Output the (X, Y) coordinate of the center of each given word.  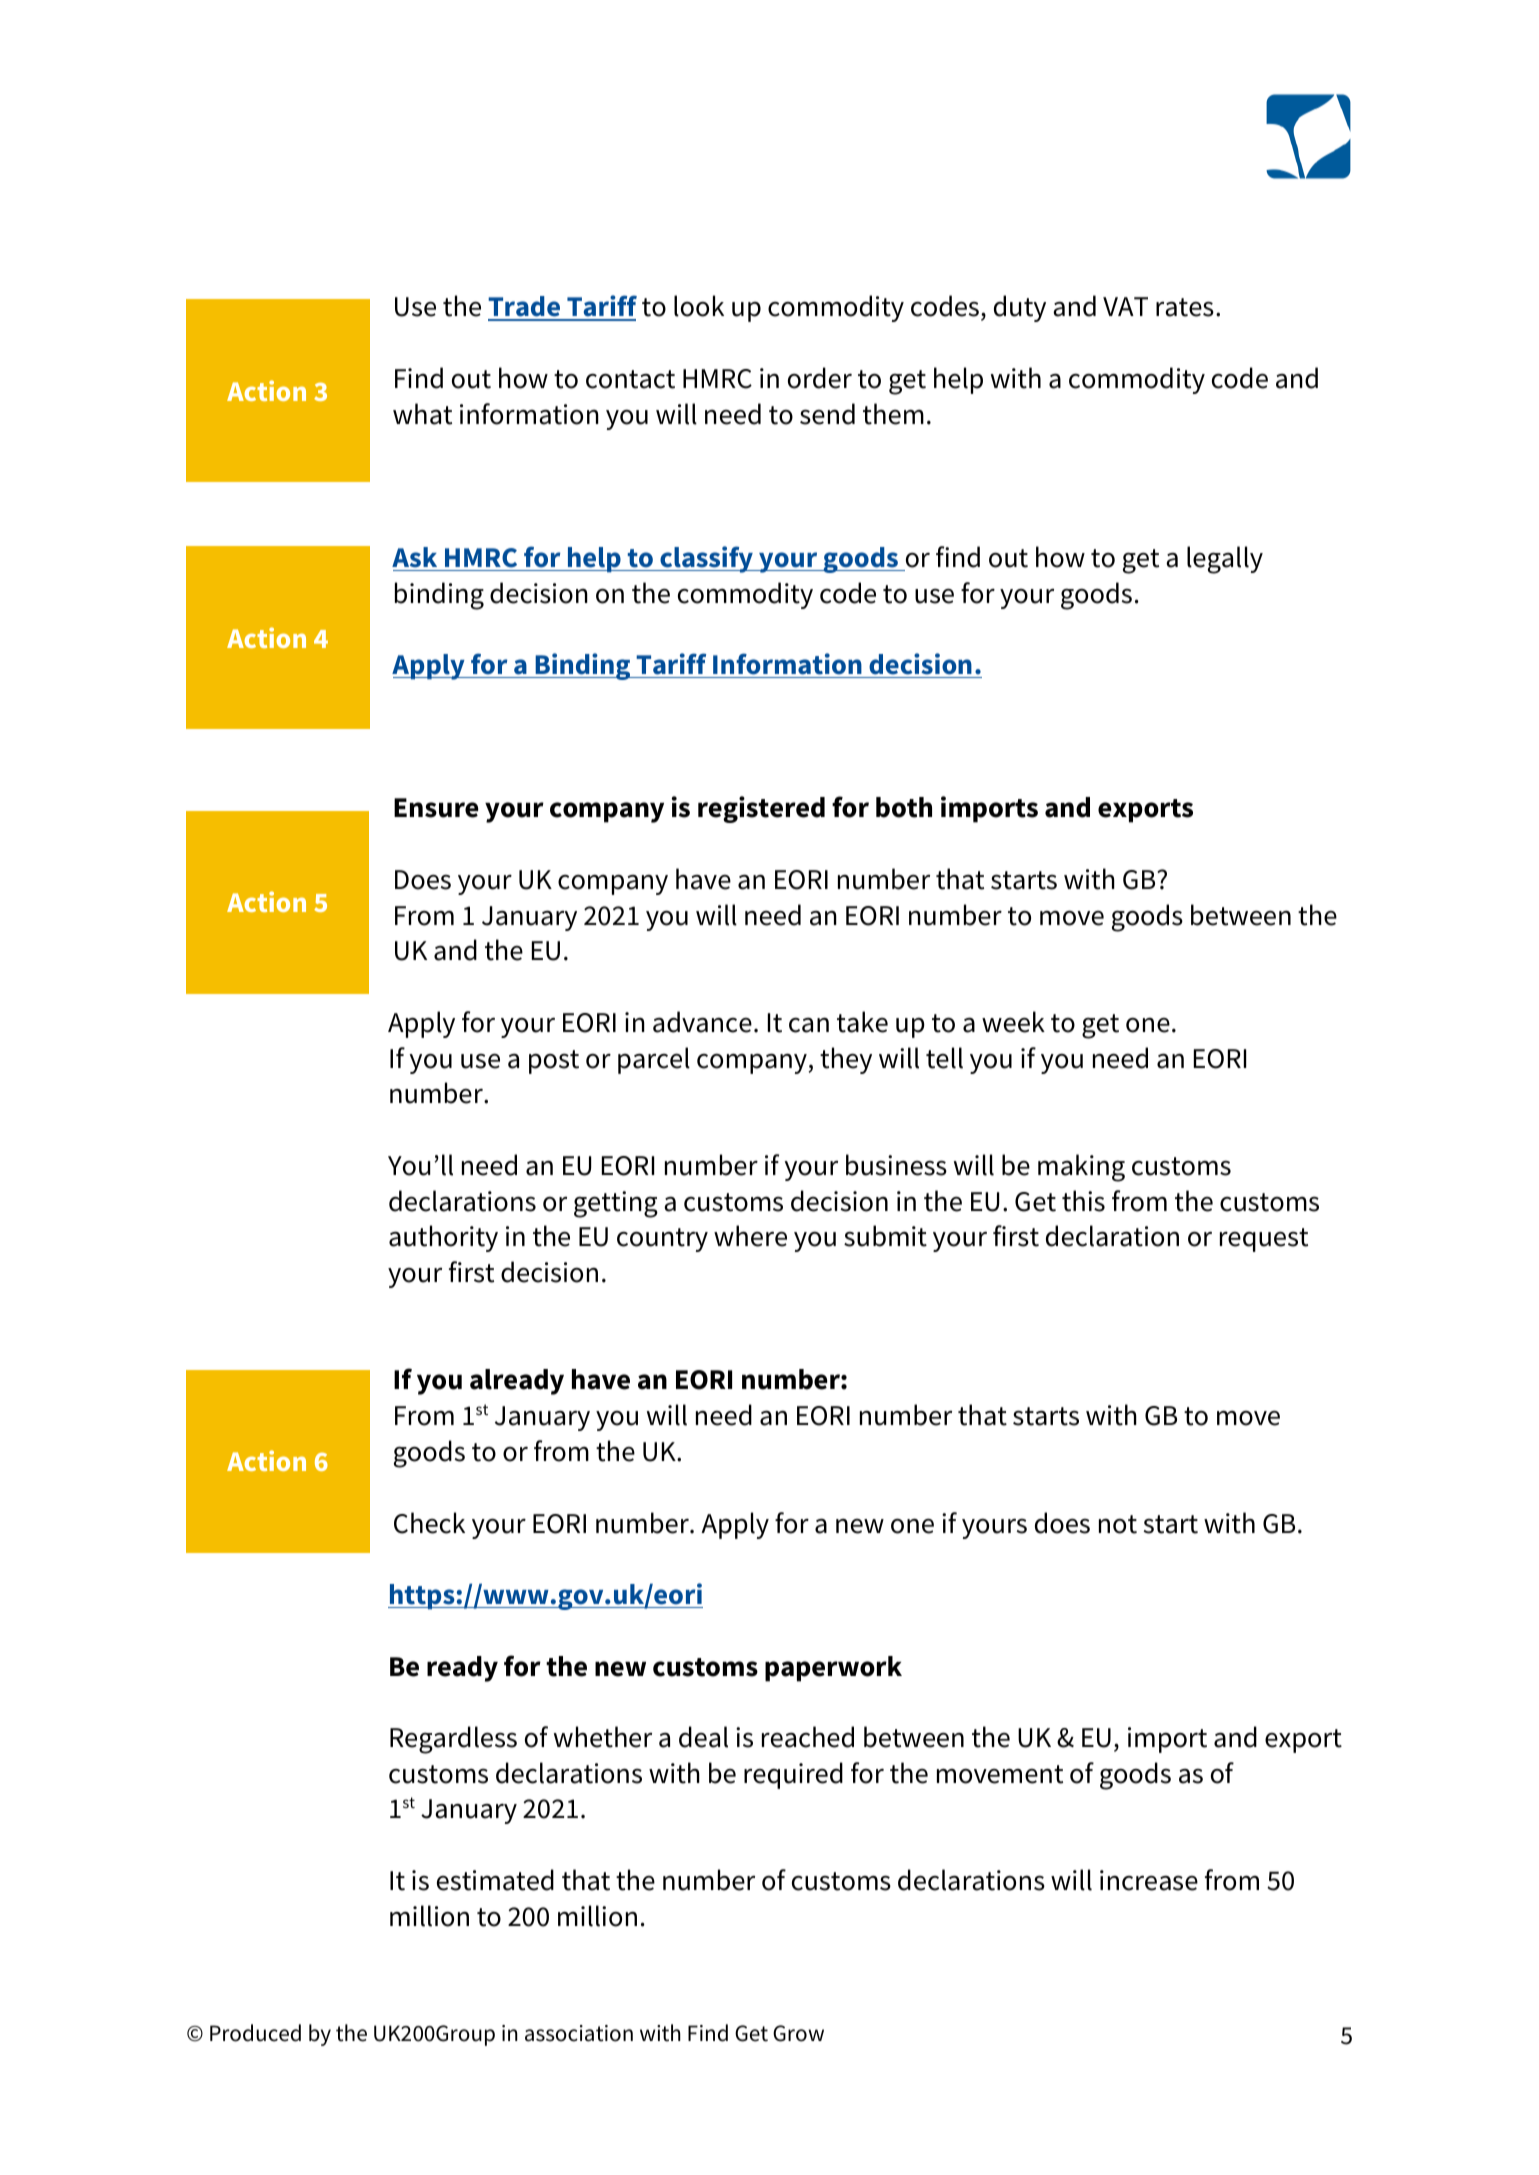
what (422, 414)
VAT (1125, 306)
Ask (414, 557)
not (1118, 1524)
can (809, 1025)
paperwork (833, 1669)
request (1264, 1240)
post (554, 1062)
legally (1225, 560)
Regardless (453, 1740)
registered (761, 809)
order (820, 378)
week (1013, 1022)
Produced (255, 2033)
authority (443, 1238)
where (750, 1236)
